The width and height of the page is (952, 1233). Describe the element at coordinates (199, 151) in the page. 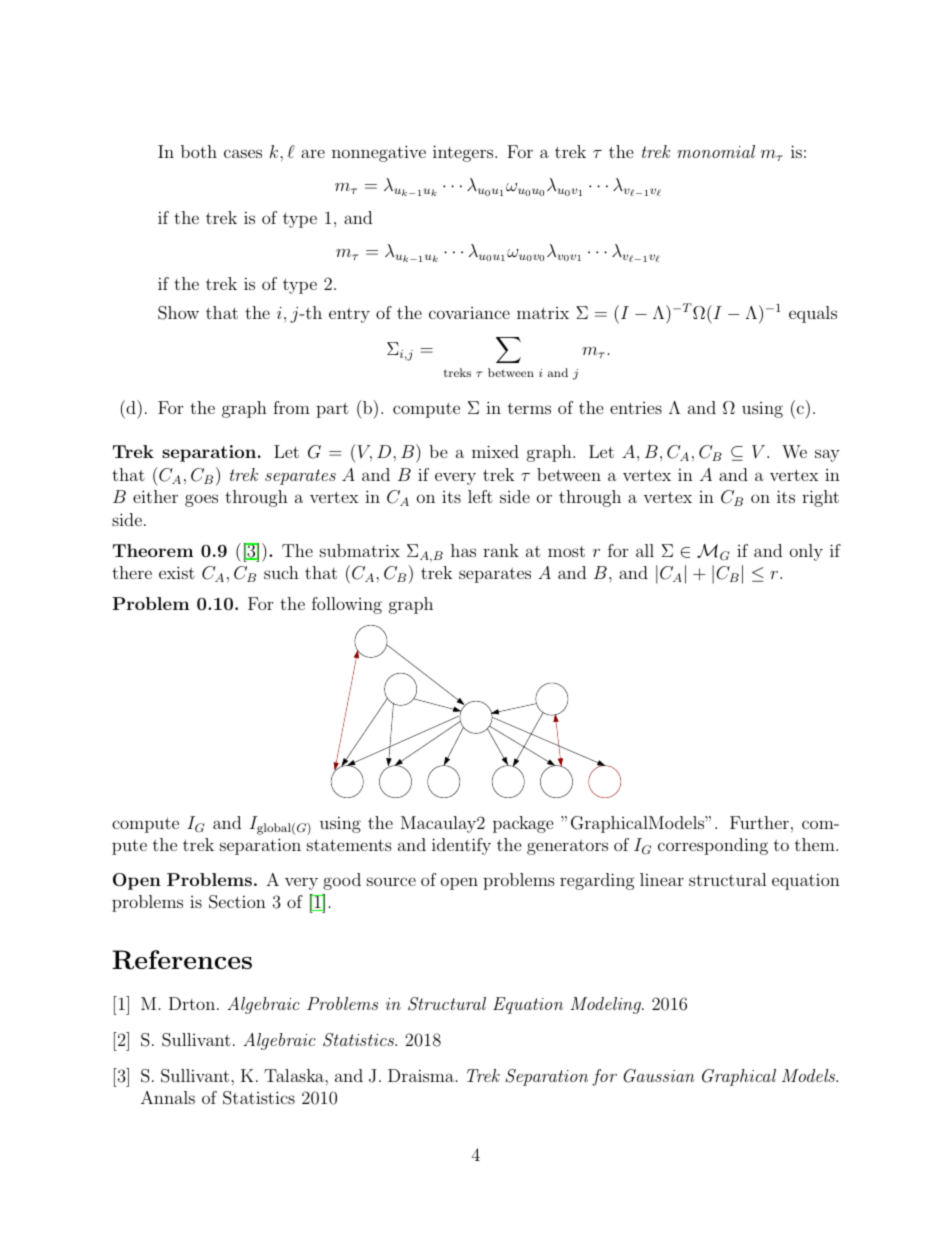

I see `both` at that location.
